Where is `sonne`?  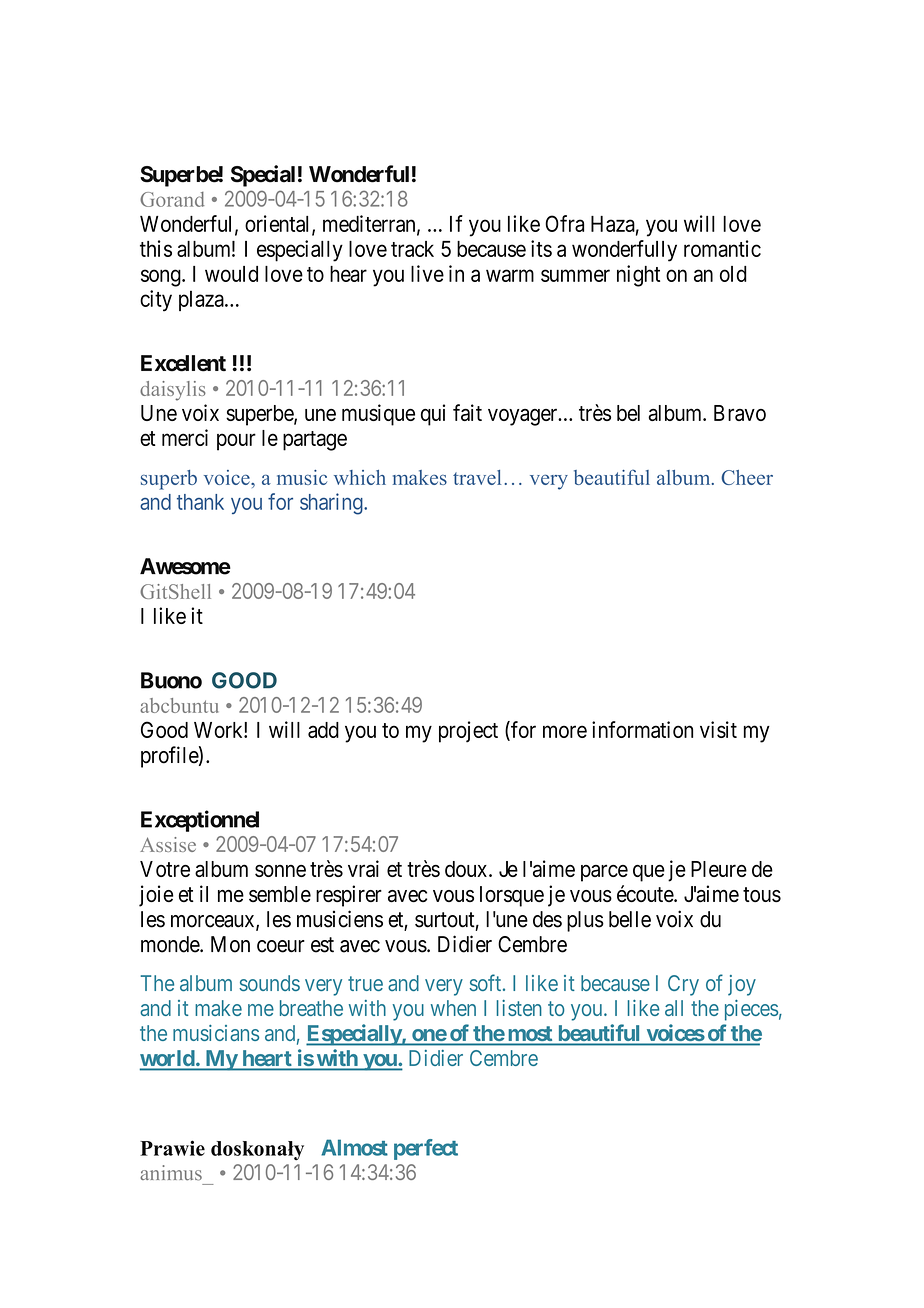
sonne is located at coordinates (280, 871).
